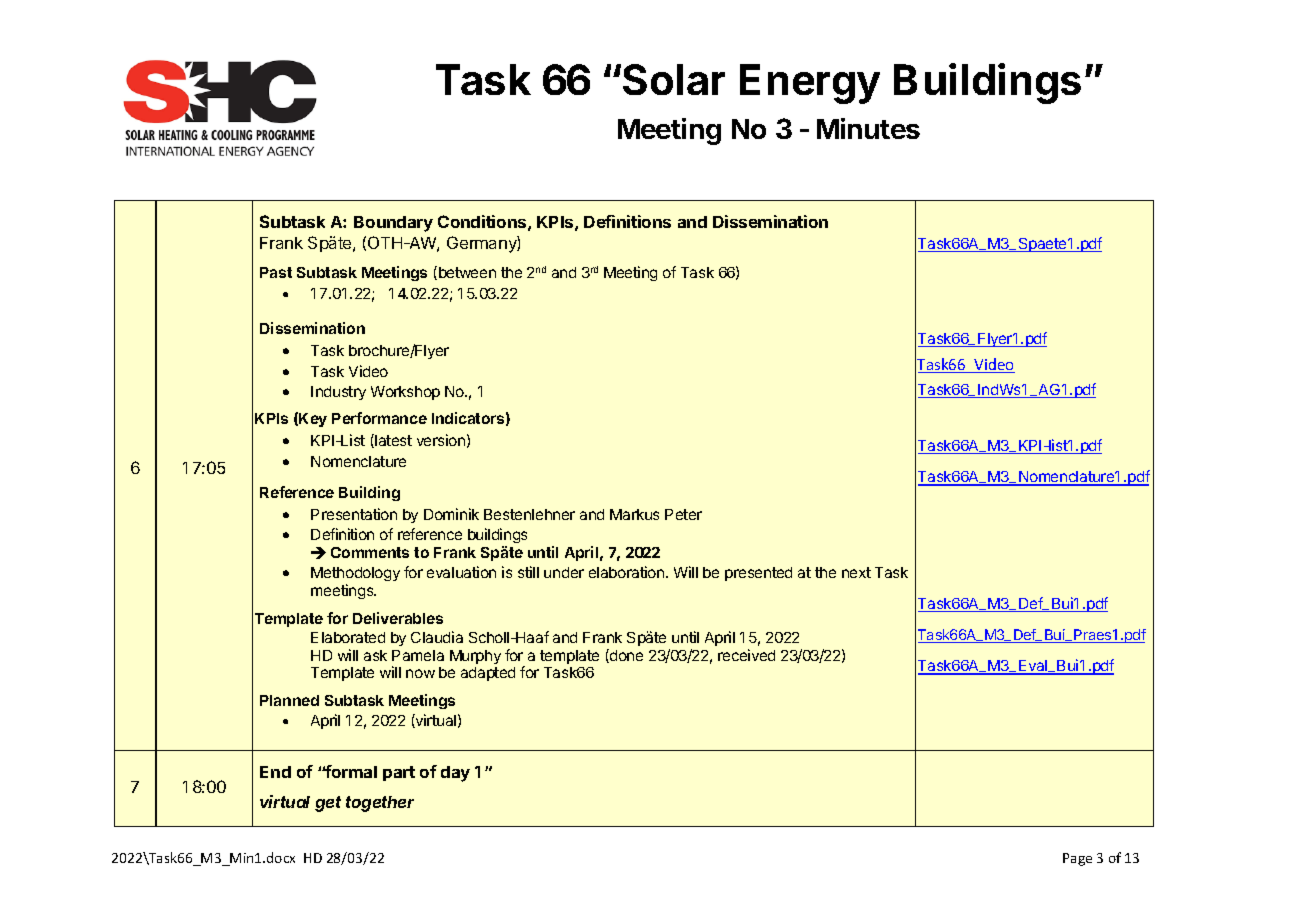 The image size is (1308, 924). What do you see at coordinates (393, 224) in the page?
I see `Boundary` at bounding box center [393, 224].
